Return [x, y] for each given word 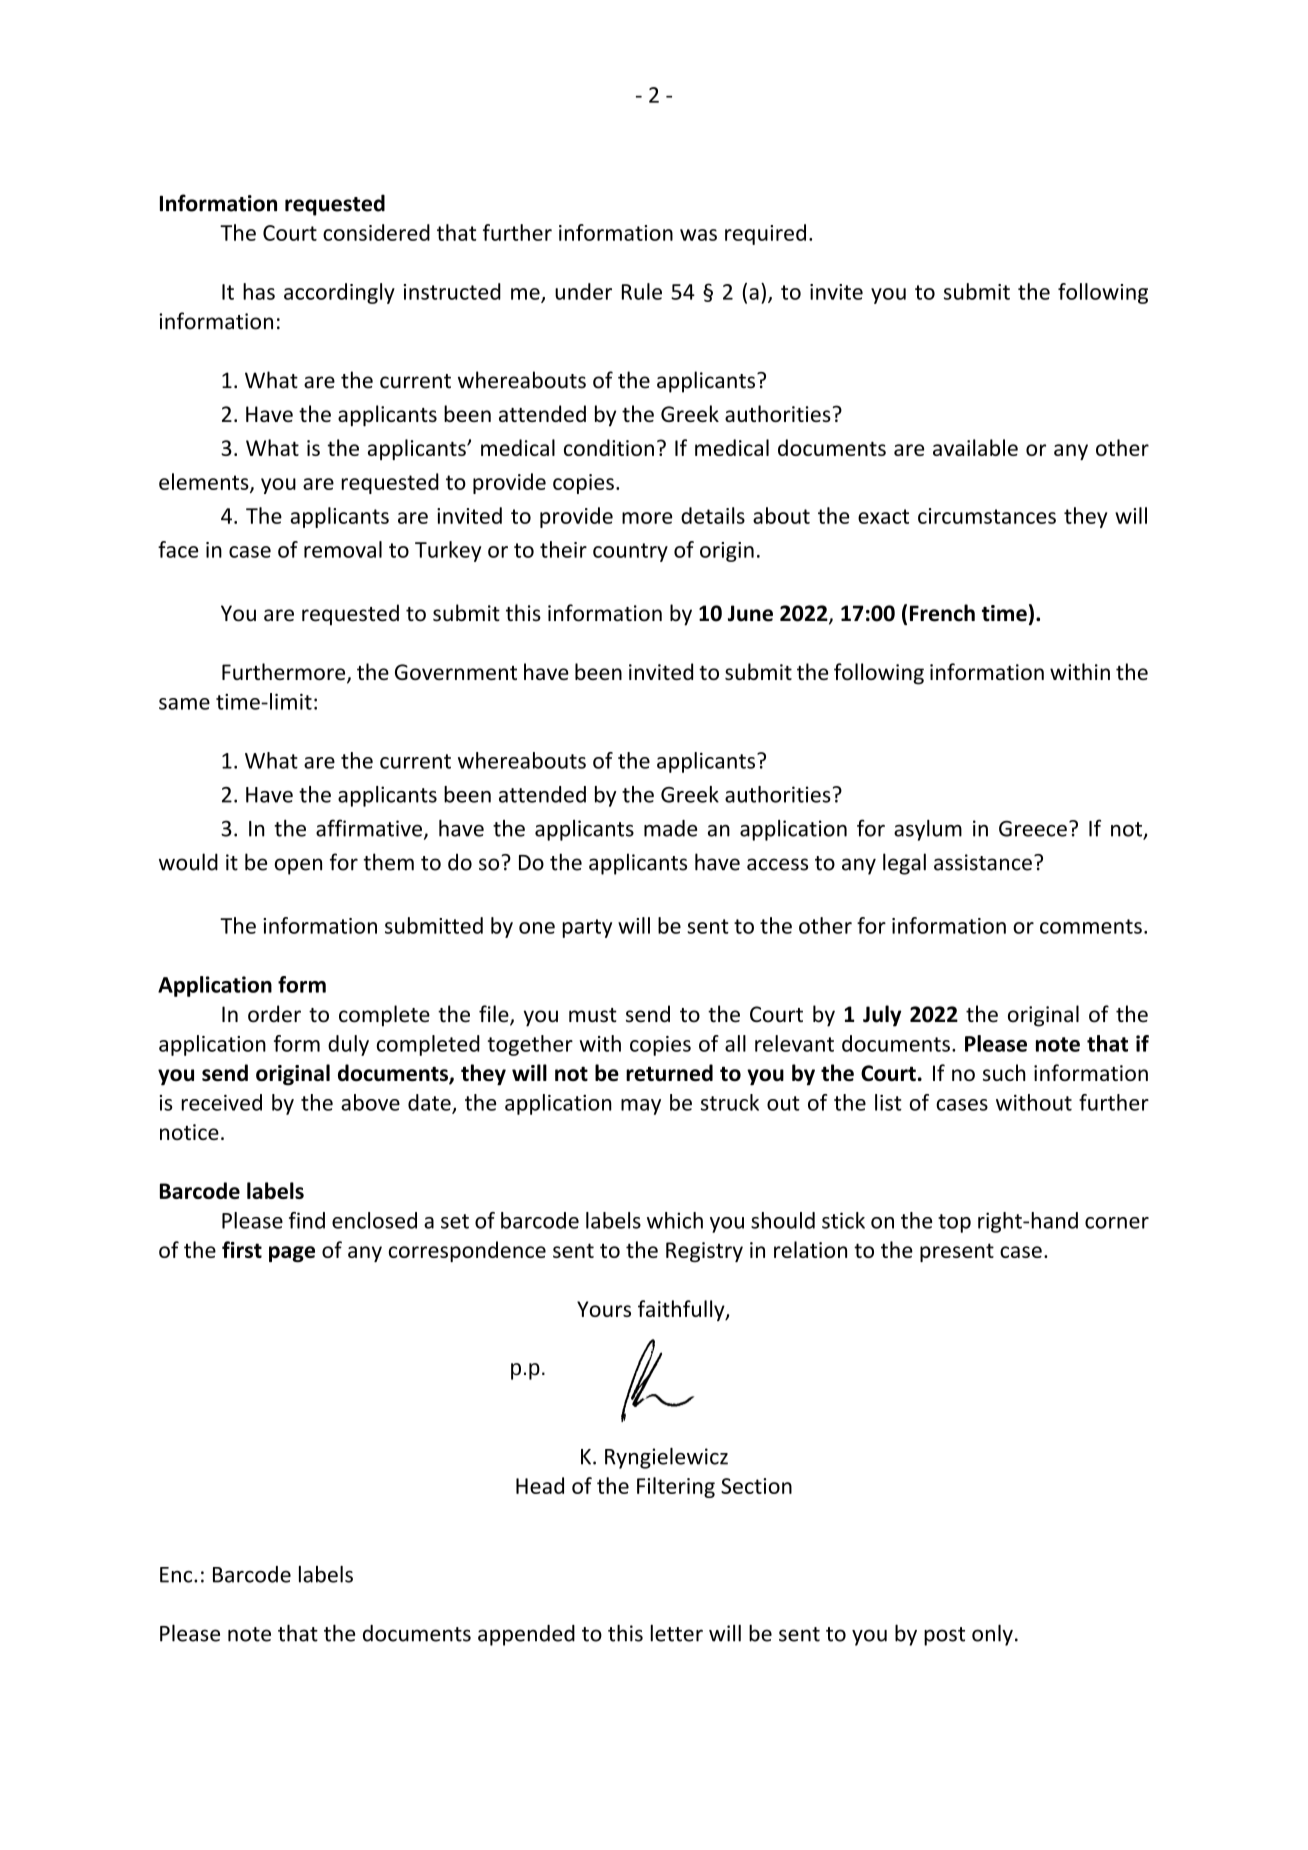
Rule [642, 291]
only [992, 1635]
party [587, 928]
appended [526, 1635]
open [298, 866]
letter [676, 1633]
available [975, 447]
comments [1091, 926]
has [259, 291]
